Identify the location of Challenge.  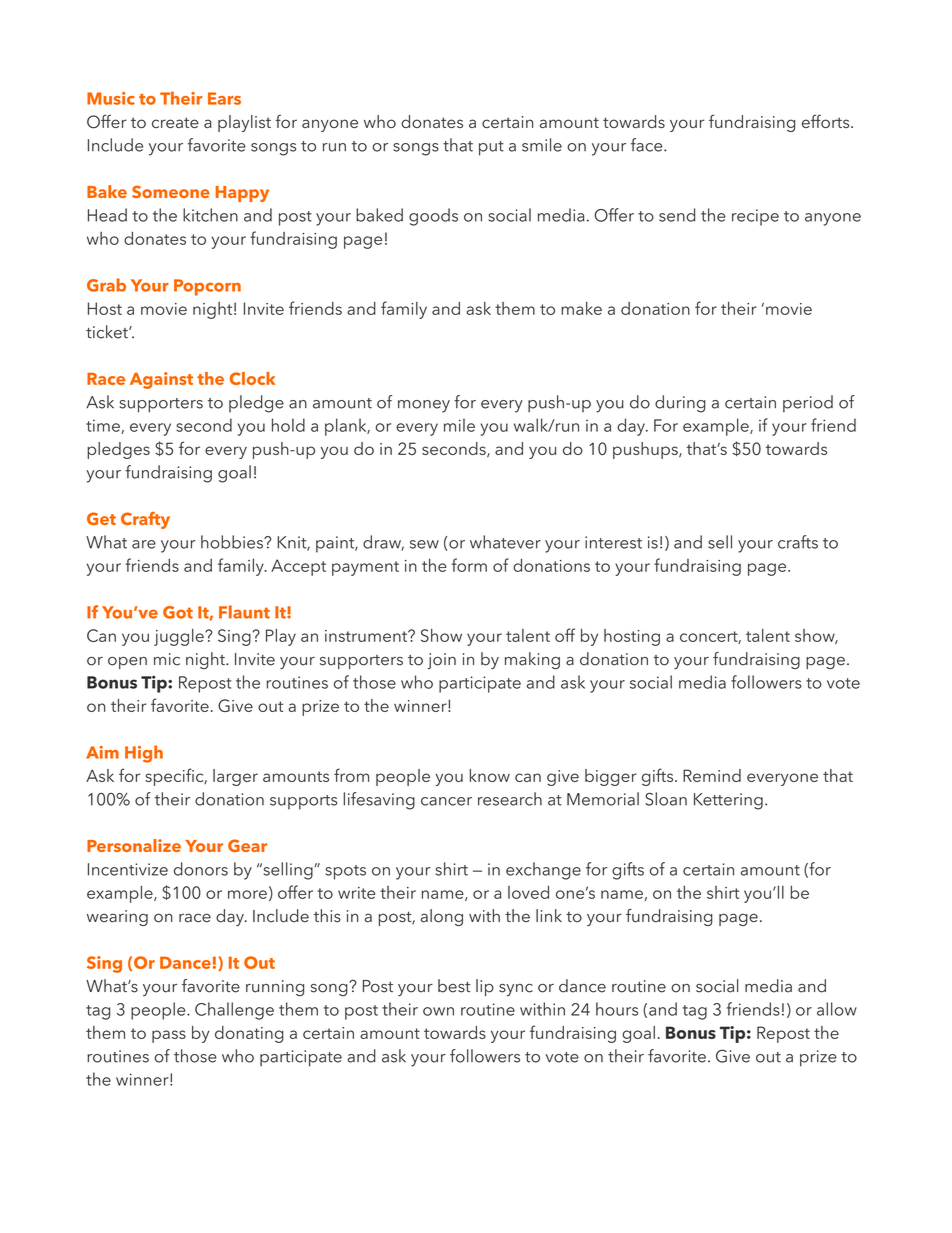
(234, 1011).
